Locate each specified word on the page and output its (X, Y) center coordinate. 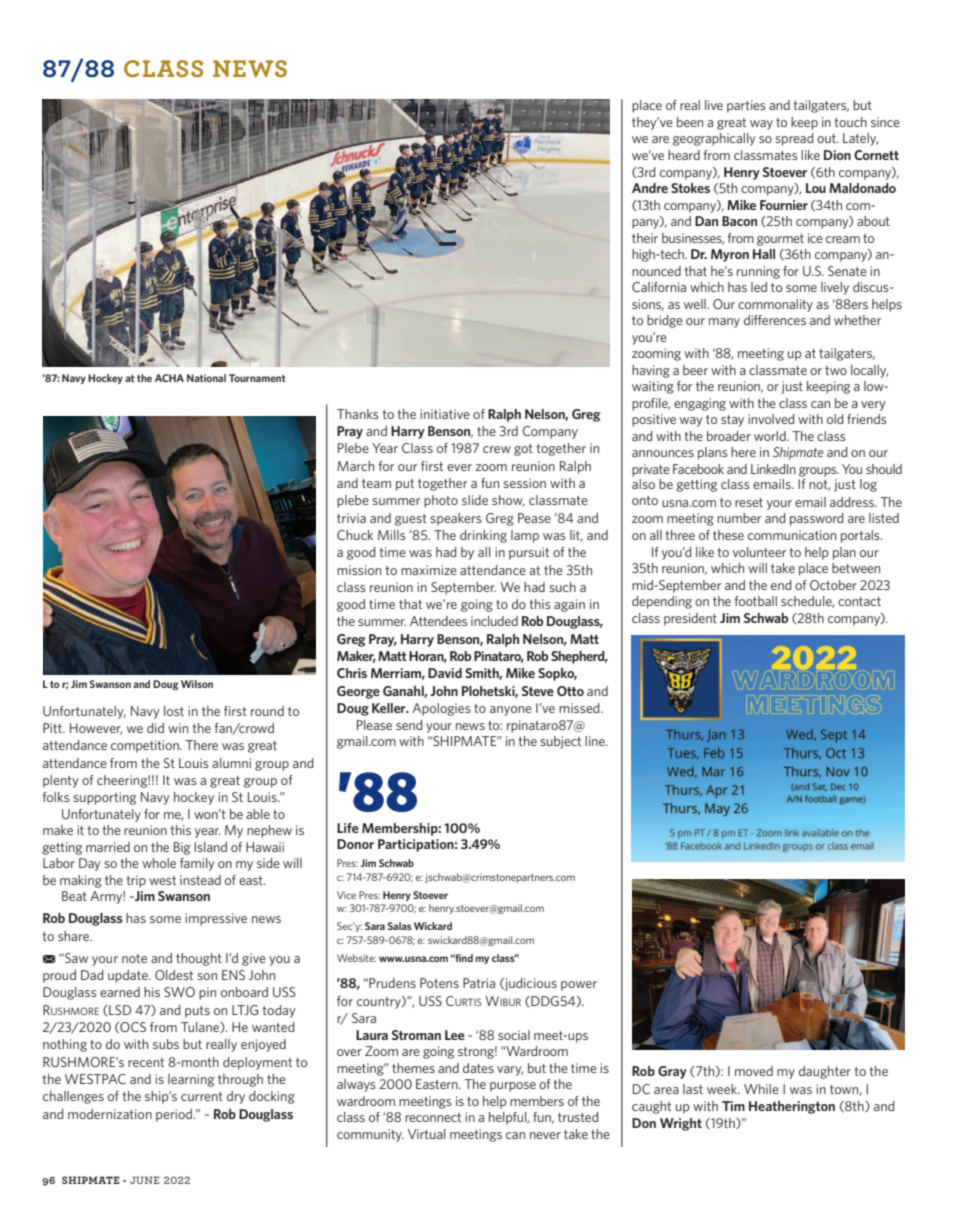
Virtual (427, 1134)
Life (348, 828)
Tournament (257, 378)
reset (749, 502)
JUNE (145, 1180)
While (761, 1089)
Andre (650, 188)
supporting (104, 798)
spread (794, 139)
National (206, 378)
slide (475, 500)
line (596, 741)
